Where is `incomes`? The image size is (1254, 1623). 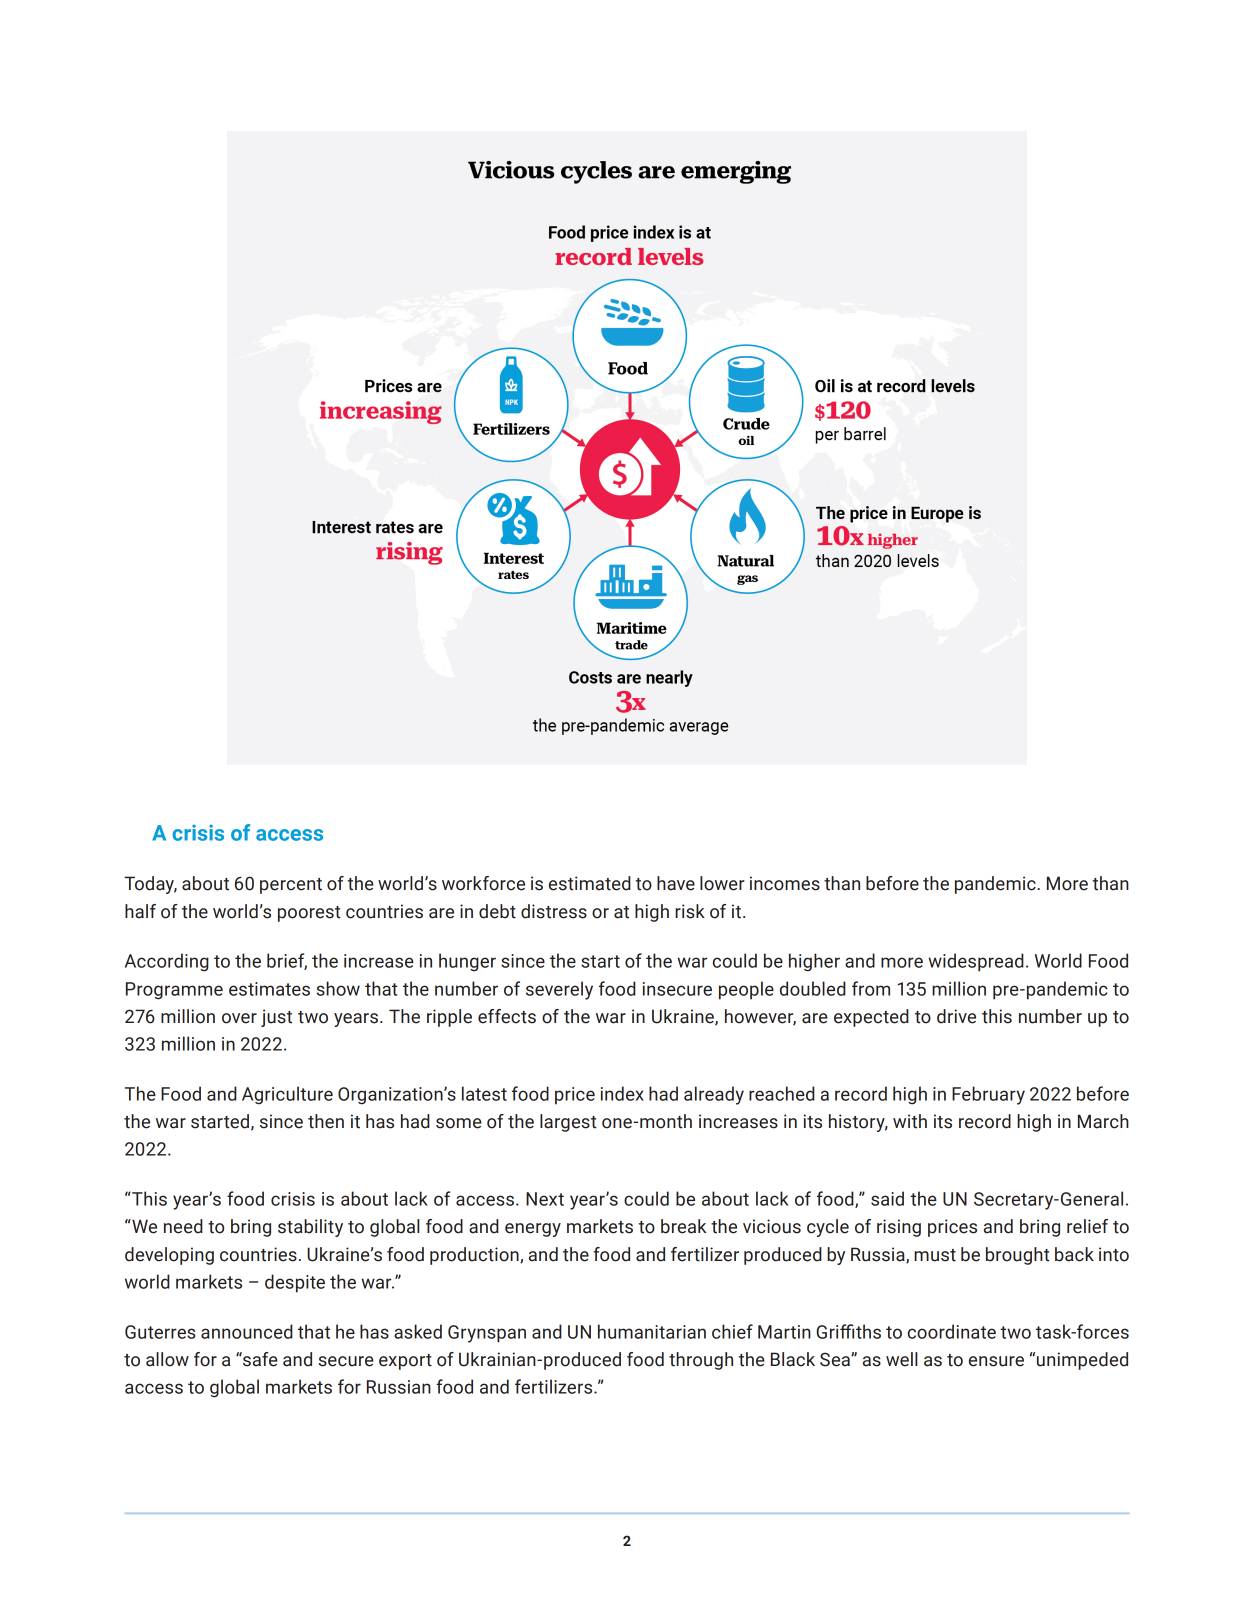
incomes is located at coordinates (785, 883).
